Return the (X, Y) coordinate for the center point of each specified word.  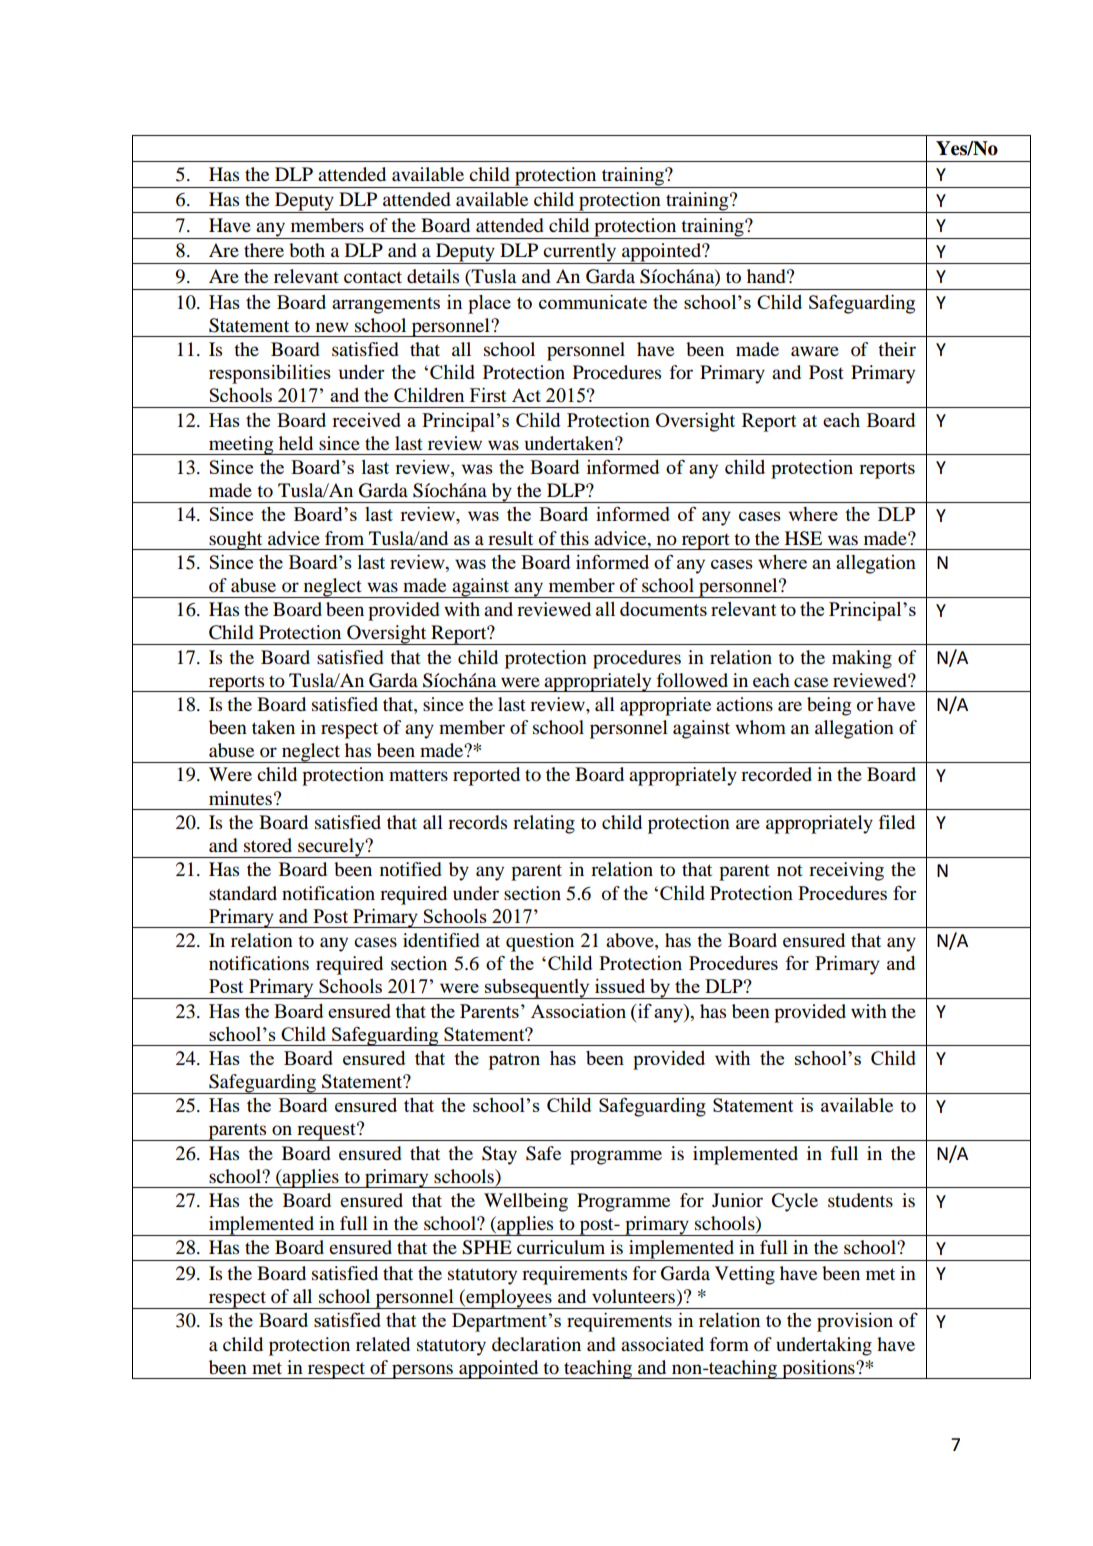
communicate (593, 302)
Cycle (794, 1202)
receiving (846, 871)
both (307, 250)
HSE (803, 538)
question (540, 942)
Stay (499, 1155)
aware (815, 351)
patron (514, 1061)
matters (418, 775)
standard (243, 893)
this (574, 538)
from (344, 538)
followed (692, 680)
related (383, 1344)
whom (760, 727)
